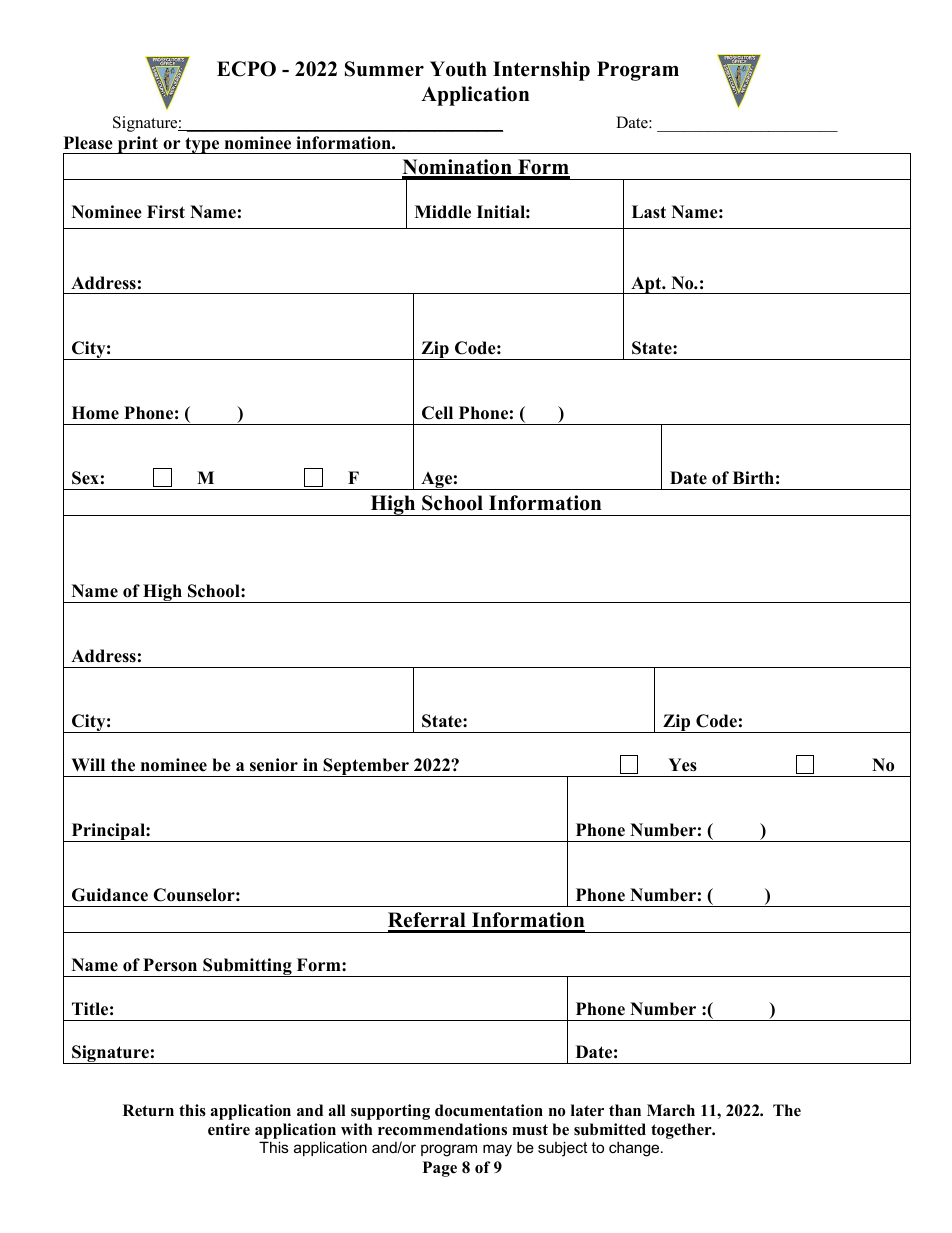 The height and width of the screenshot is (1233, 952). What do you see at coordinates (148, 1110) in the screenshot?
I see `Return` at bounding box center [148, 1110].
